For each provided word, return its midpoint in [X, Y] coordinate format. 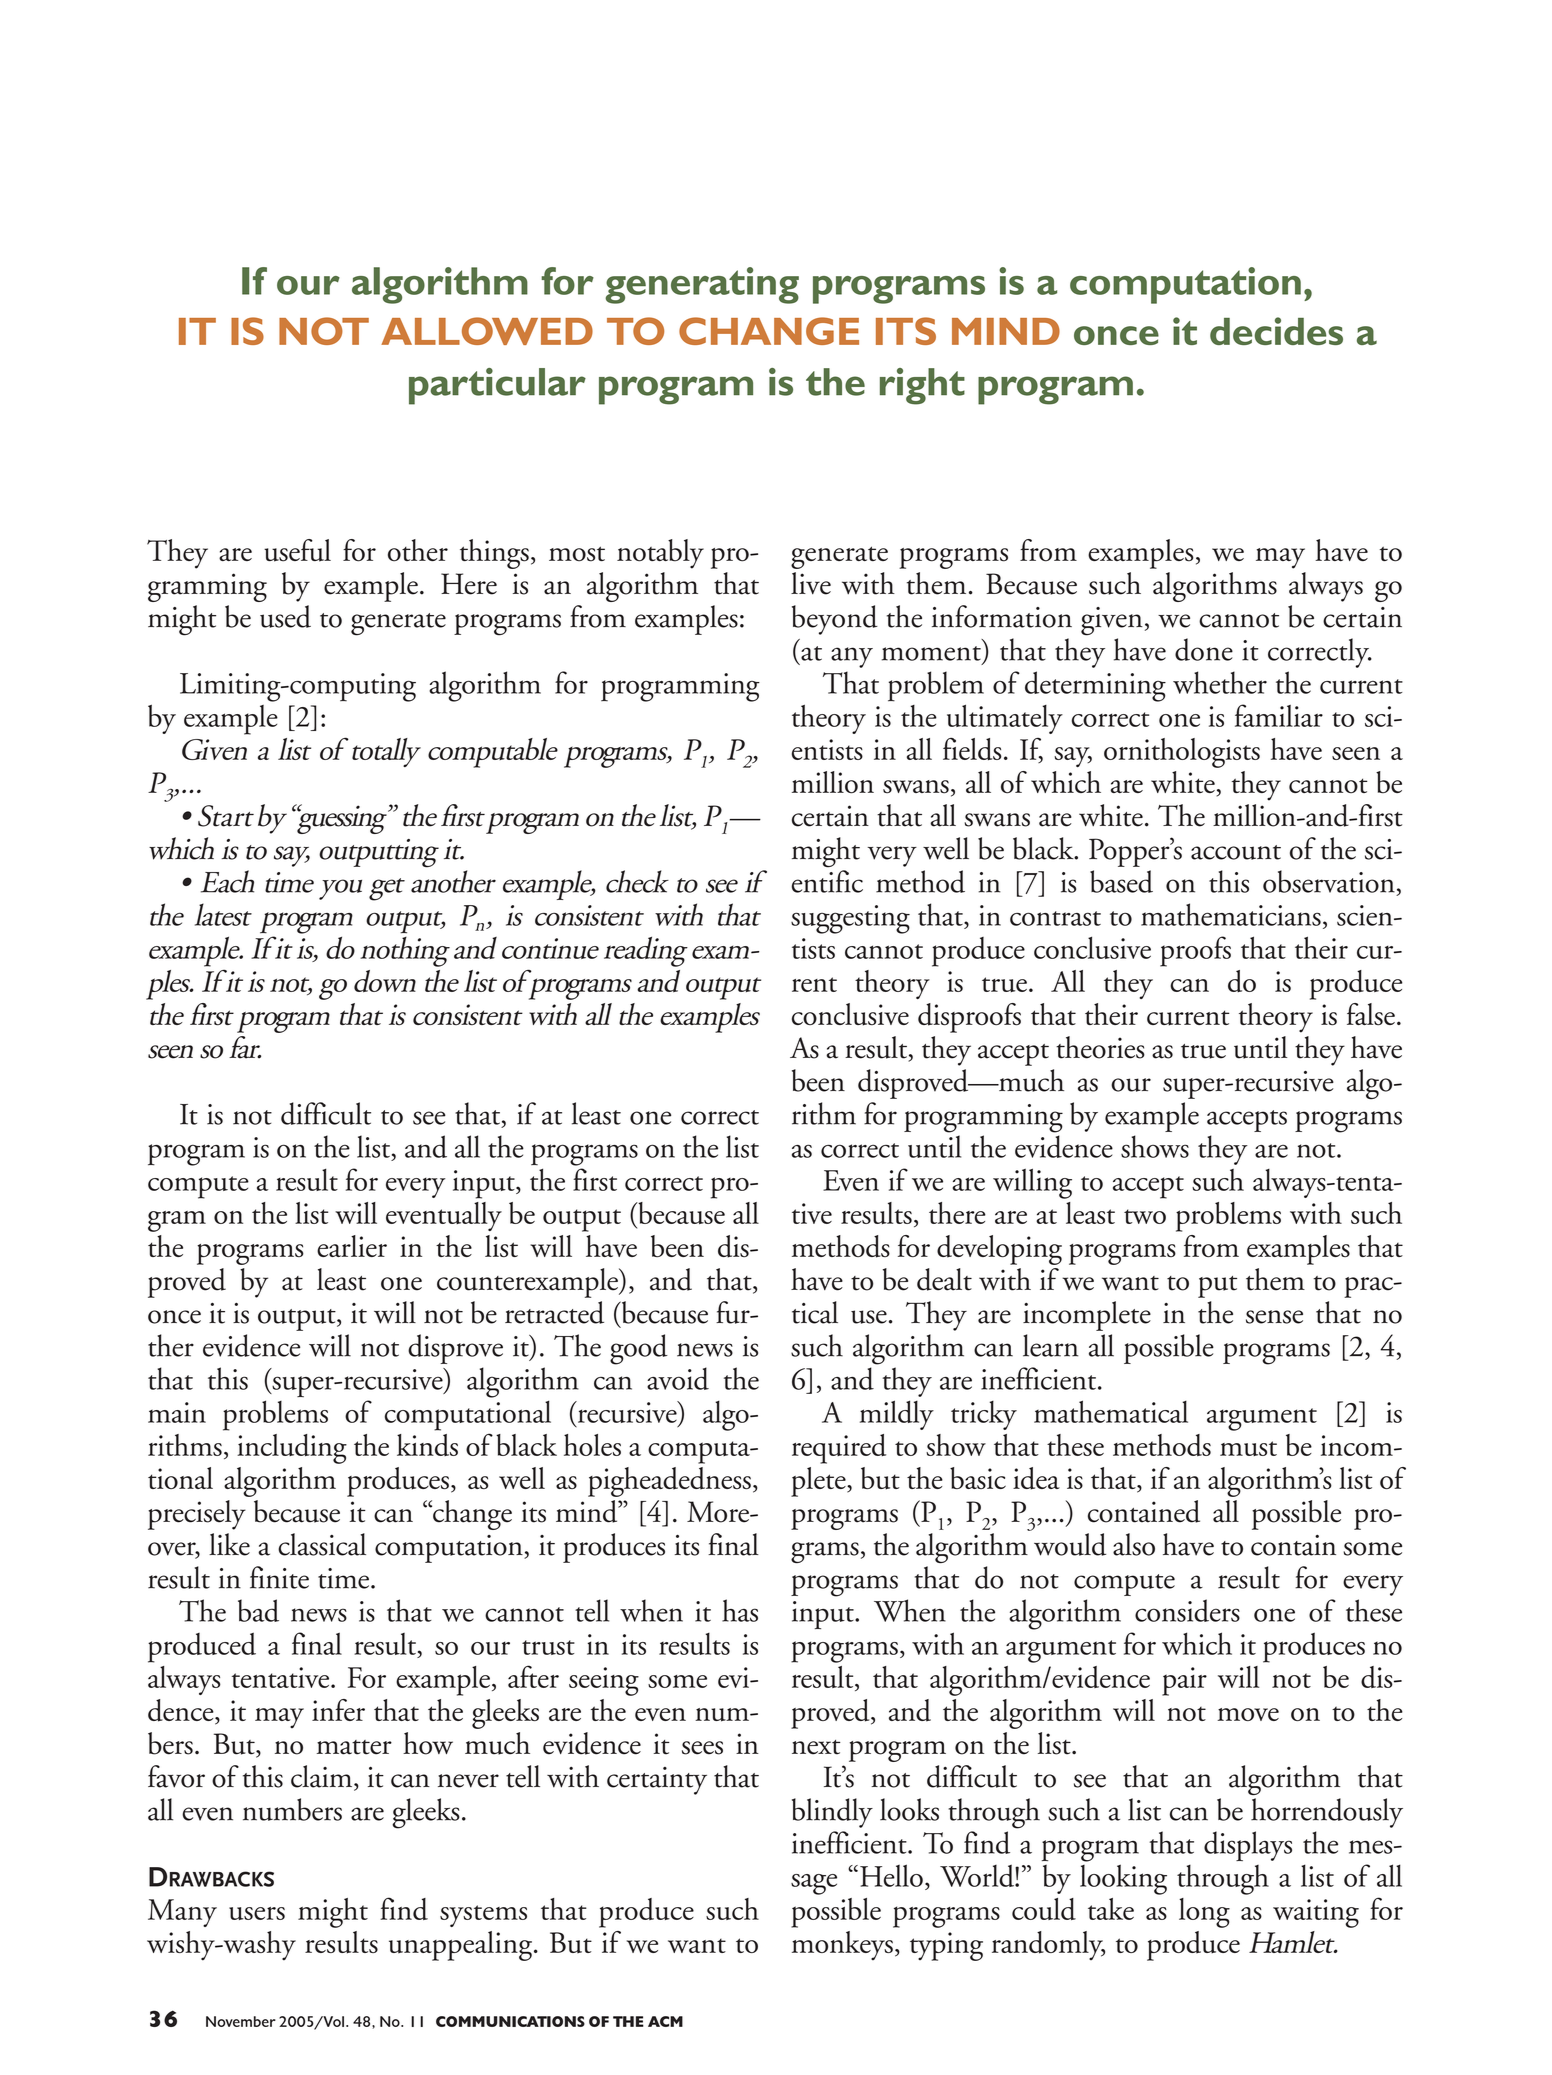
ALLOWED [487, 331]
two [1145, 1216]
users [257, 1913]
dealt [944, 1279]
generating [702, 285]
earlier [352, 1246]
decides [1276, 331]
